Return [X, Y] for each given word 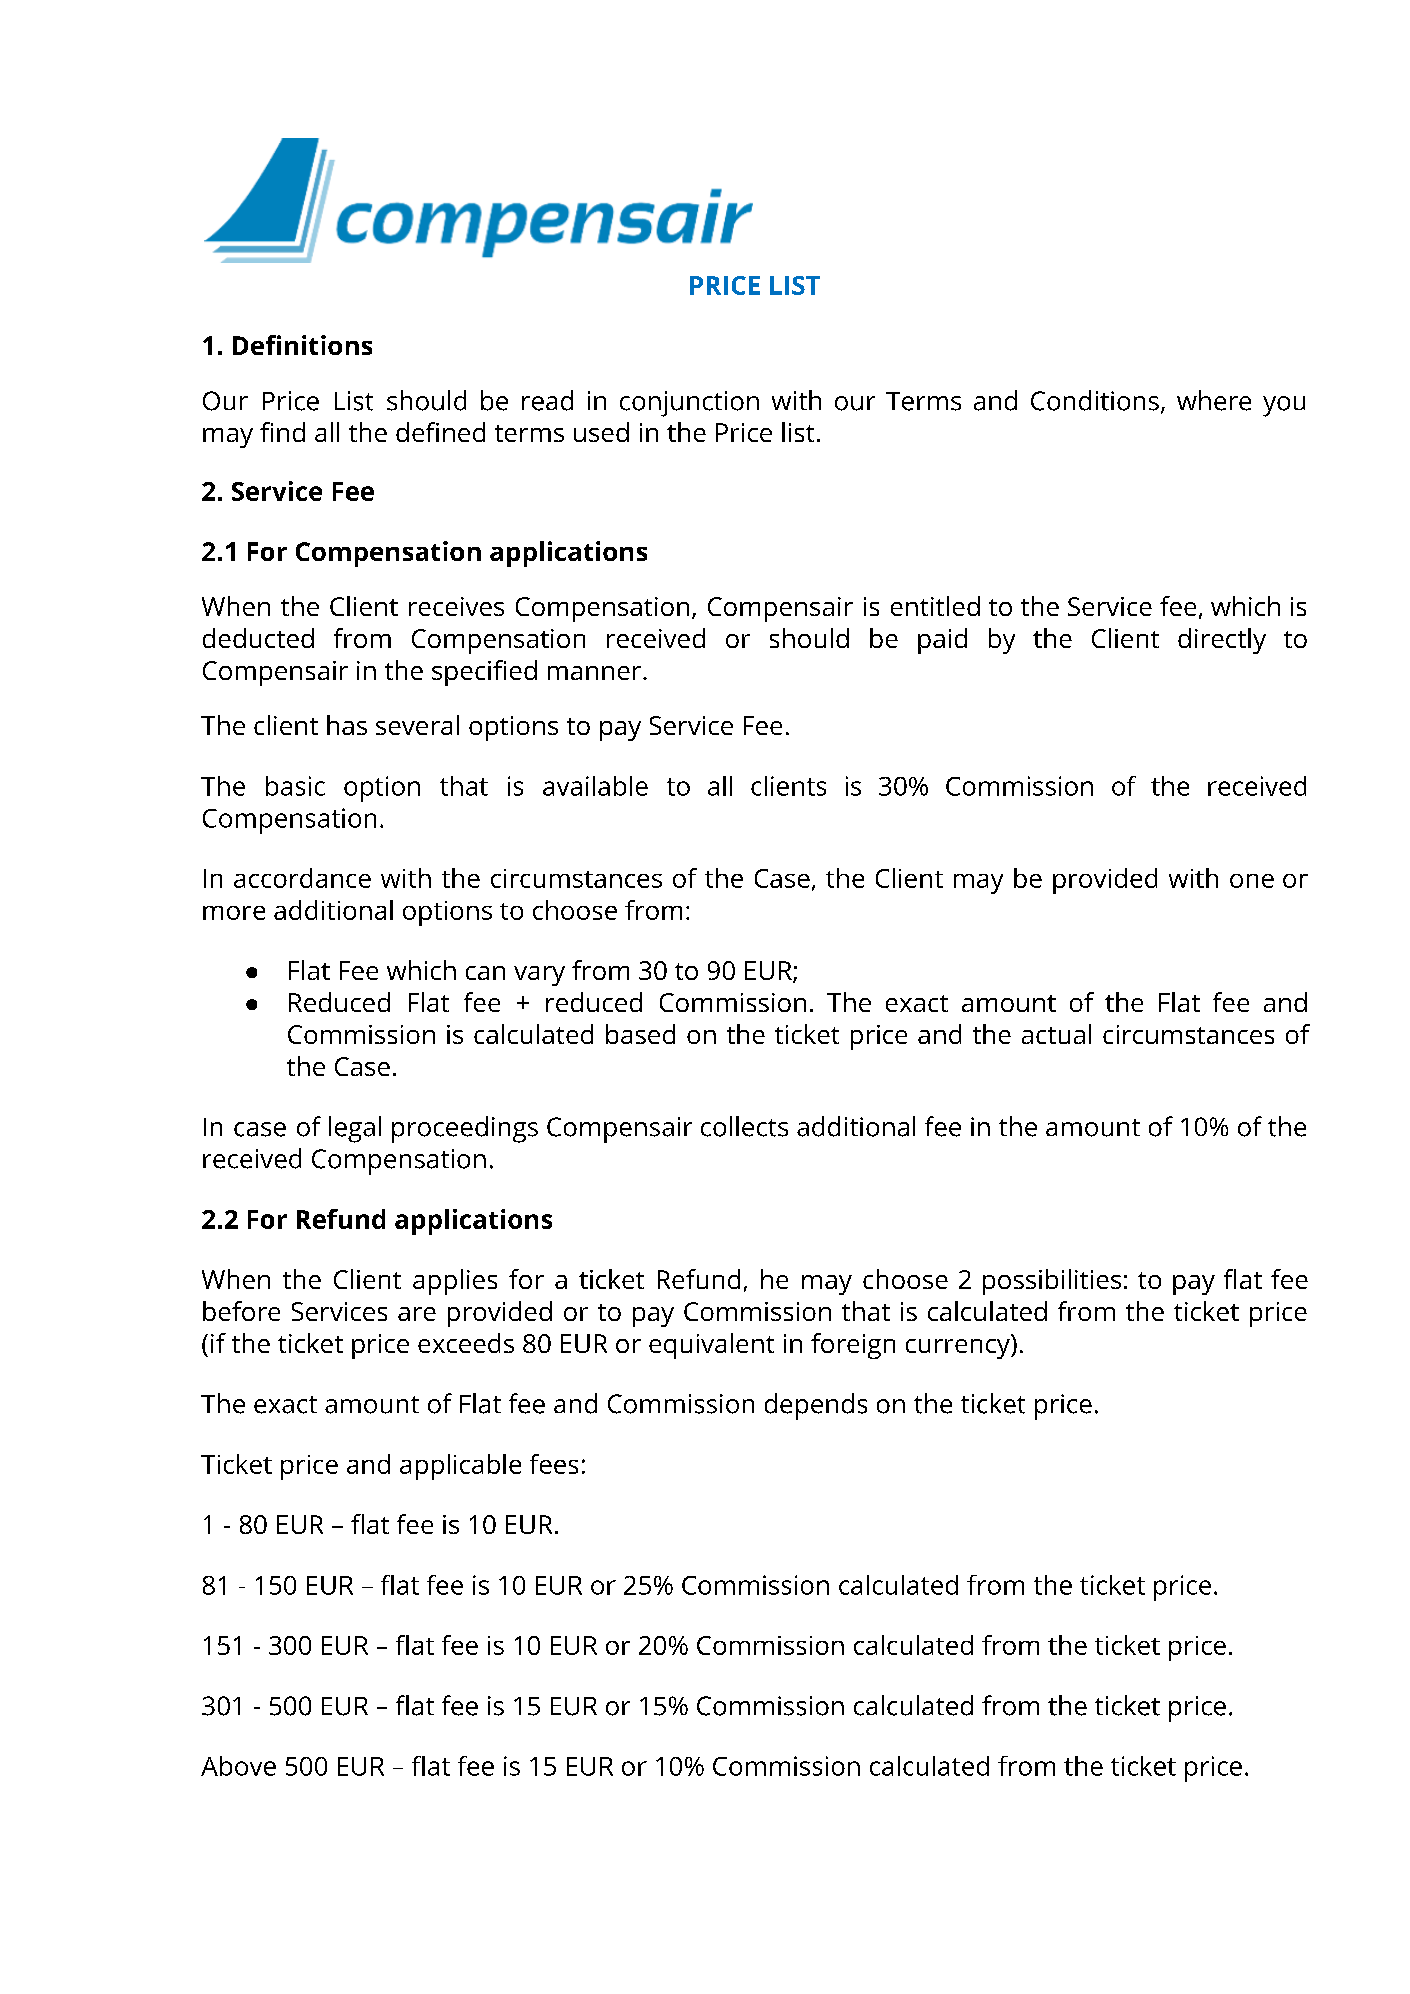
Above [238, 1766]
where [1214, 400]
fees [554, 1464]
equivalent [711, 1346]
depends [816, 1406]
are [417, 1314]
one [1252, 881]
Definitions [302, 345]
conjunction [689, 404]
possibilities [1052, 1282]
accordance [302, 878]
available [595, 786]
